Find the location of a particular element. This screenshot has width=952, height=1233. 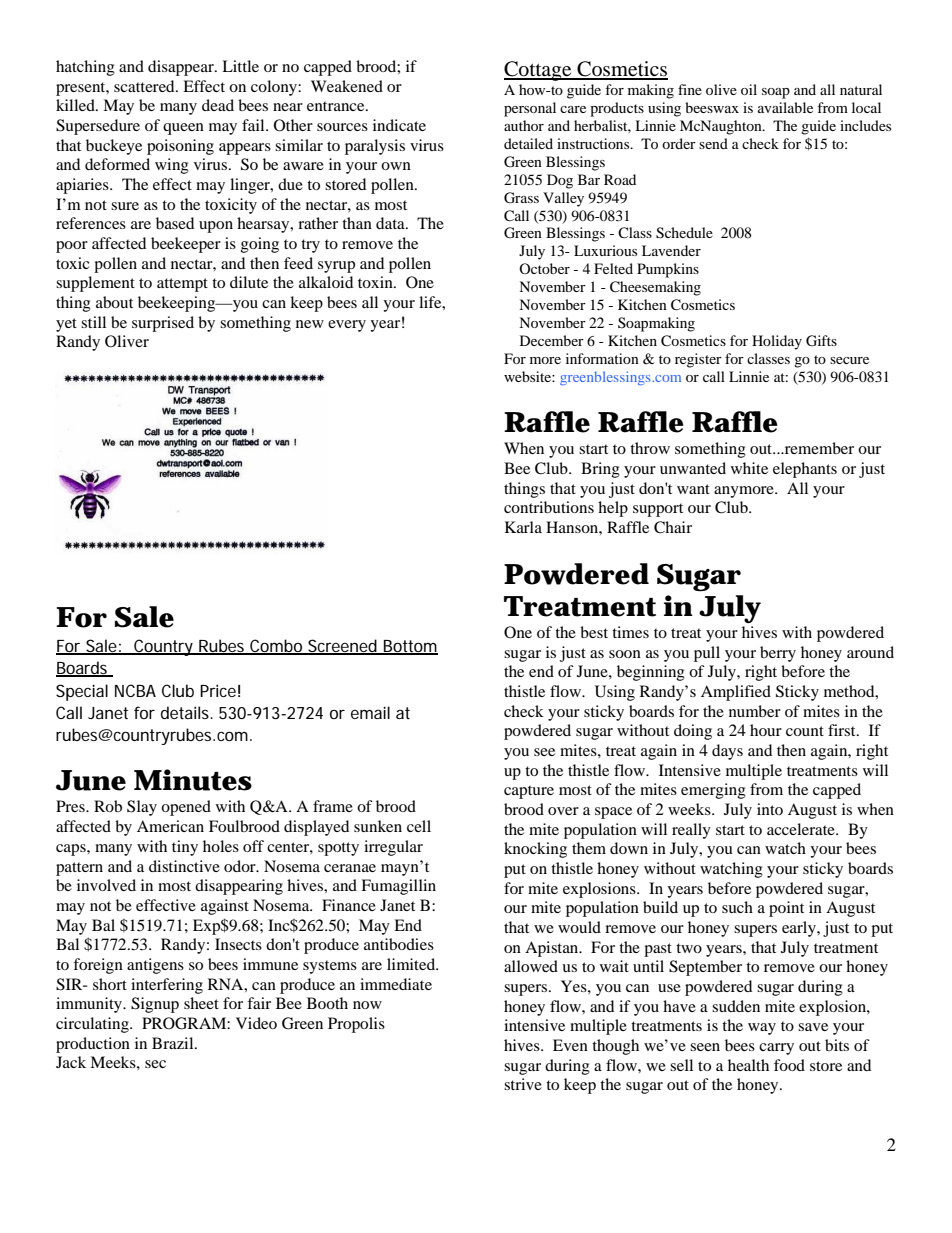

personal is located at coordinates (530, 109).
